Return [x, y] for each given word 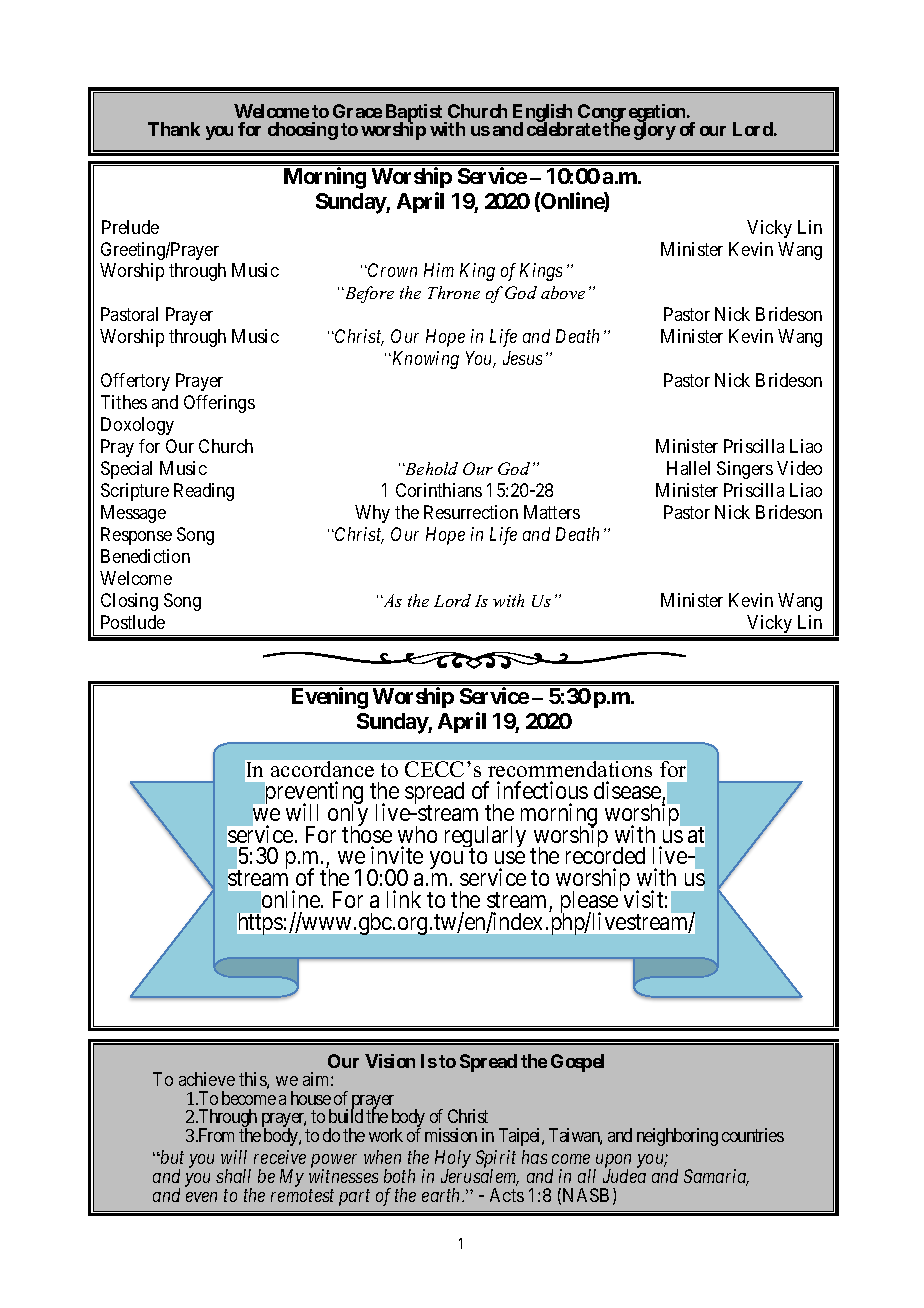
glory [655, 131]
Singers [745, 470]
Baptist [415, 114]
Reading [204, 492]
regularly [485, 838]
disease [627, 790]
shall [233, 1176]
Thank [174, 129]
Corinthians [439, 490]
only [348, 816]
